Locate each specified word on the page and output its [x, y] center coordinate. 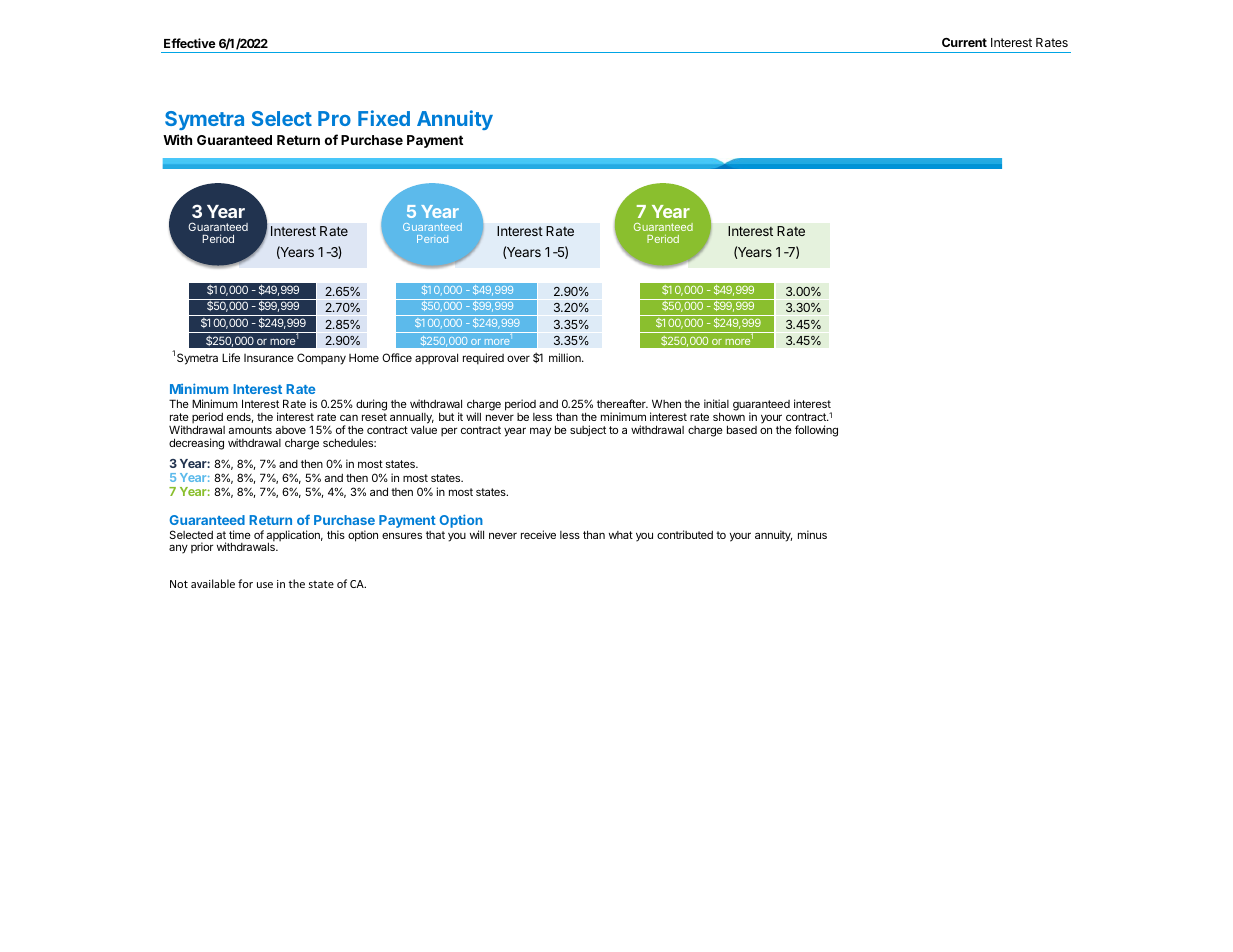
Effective [190, 43]
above [291, 430]
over [518, 358]
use [265, 585]
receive [538, 534]
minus [812, 534]
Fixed [384, 118]
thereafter [622, 403]
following [816, 431]
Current [964, 42]
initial [716, 403]
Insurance [269, 358]
